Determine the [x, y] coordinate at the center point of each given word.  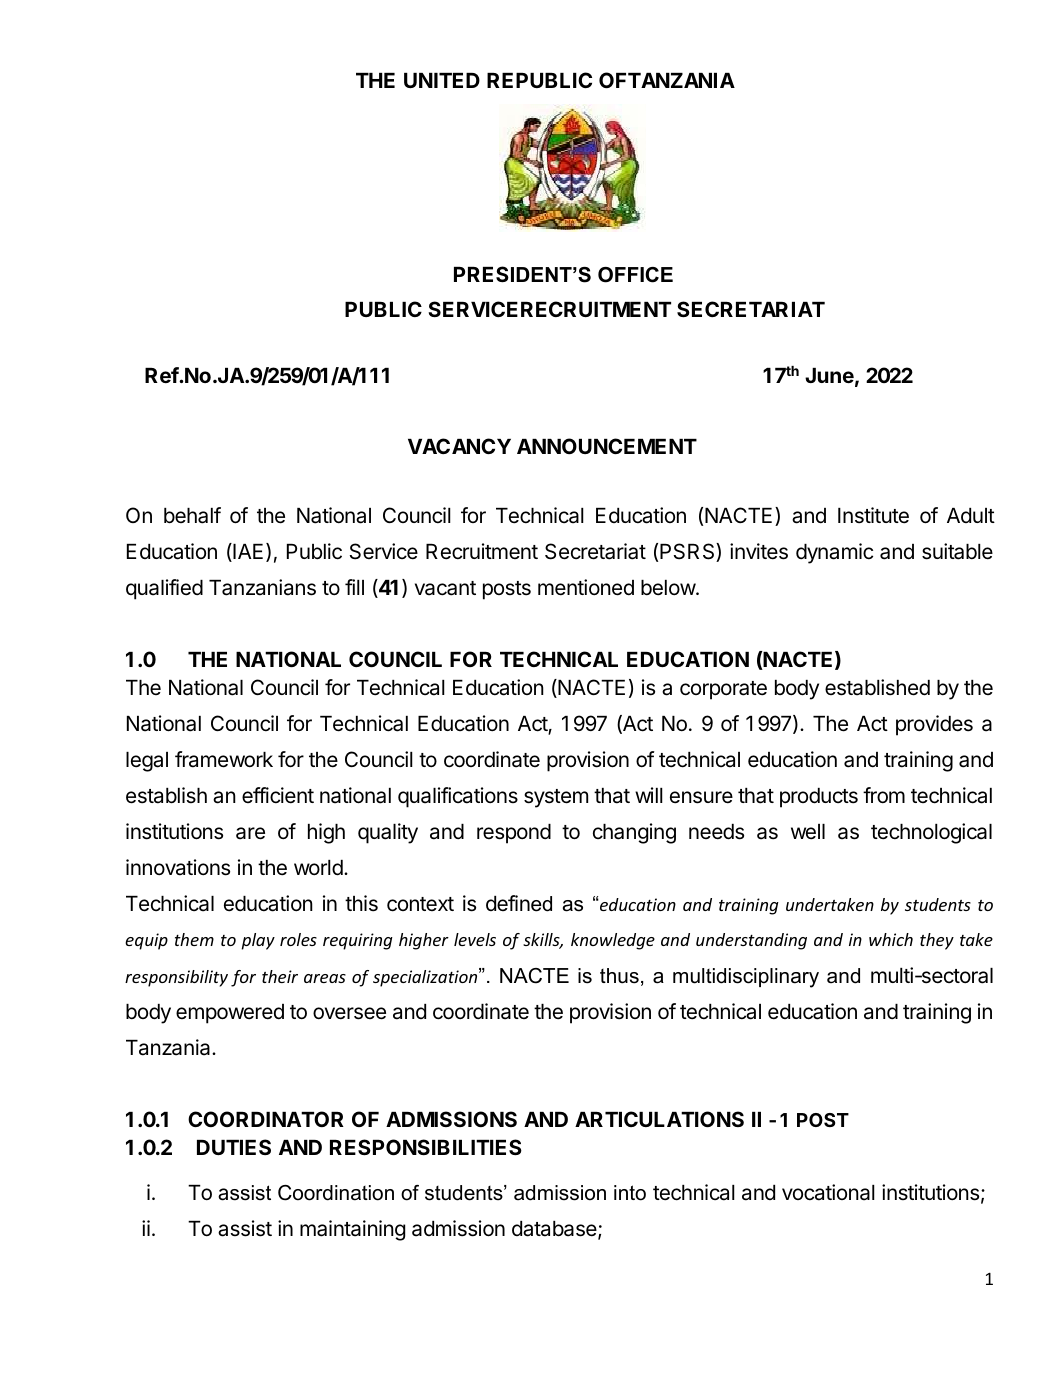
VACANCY [459, 446]
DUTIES [234, 1147]
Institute [873, 515]
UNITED [442, 80]
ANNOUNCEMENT [607, 446]
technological [931, 833]
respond [514, 834]
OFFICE [635, 275]
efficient [278, 795]
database [555, 1230]
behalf [192, 515]
